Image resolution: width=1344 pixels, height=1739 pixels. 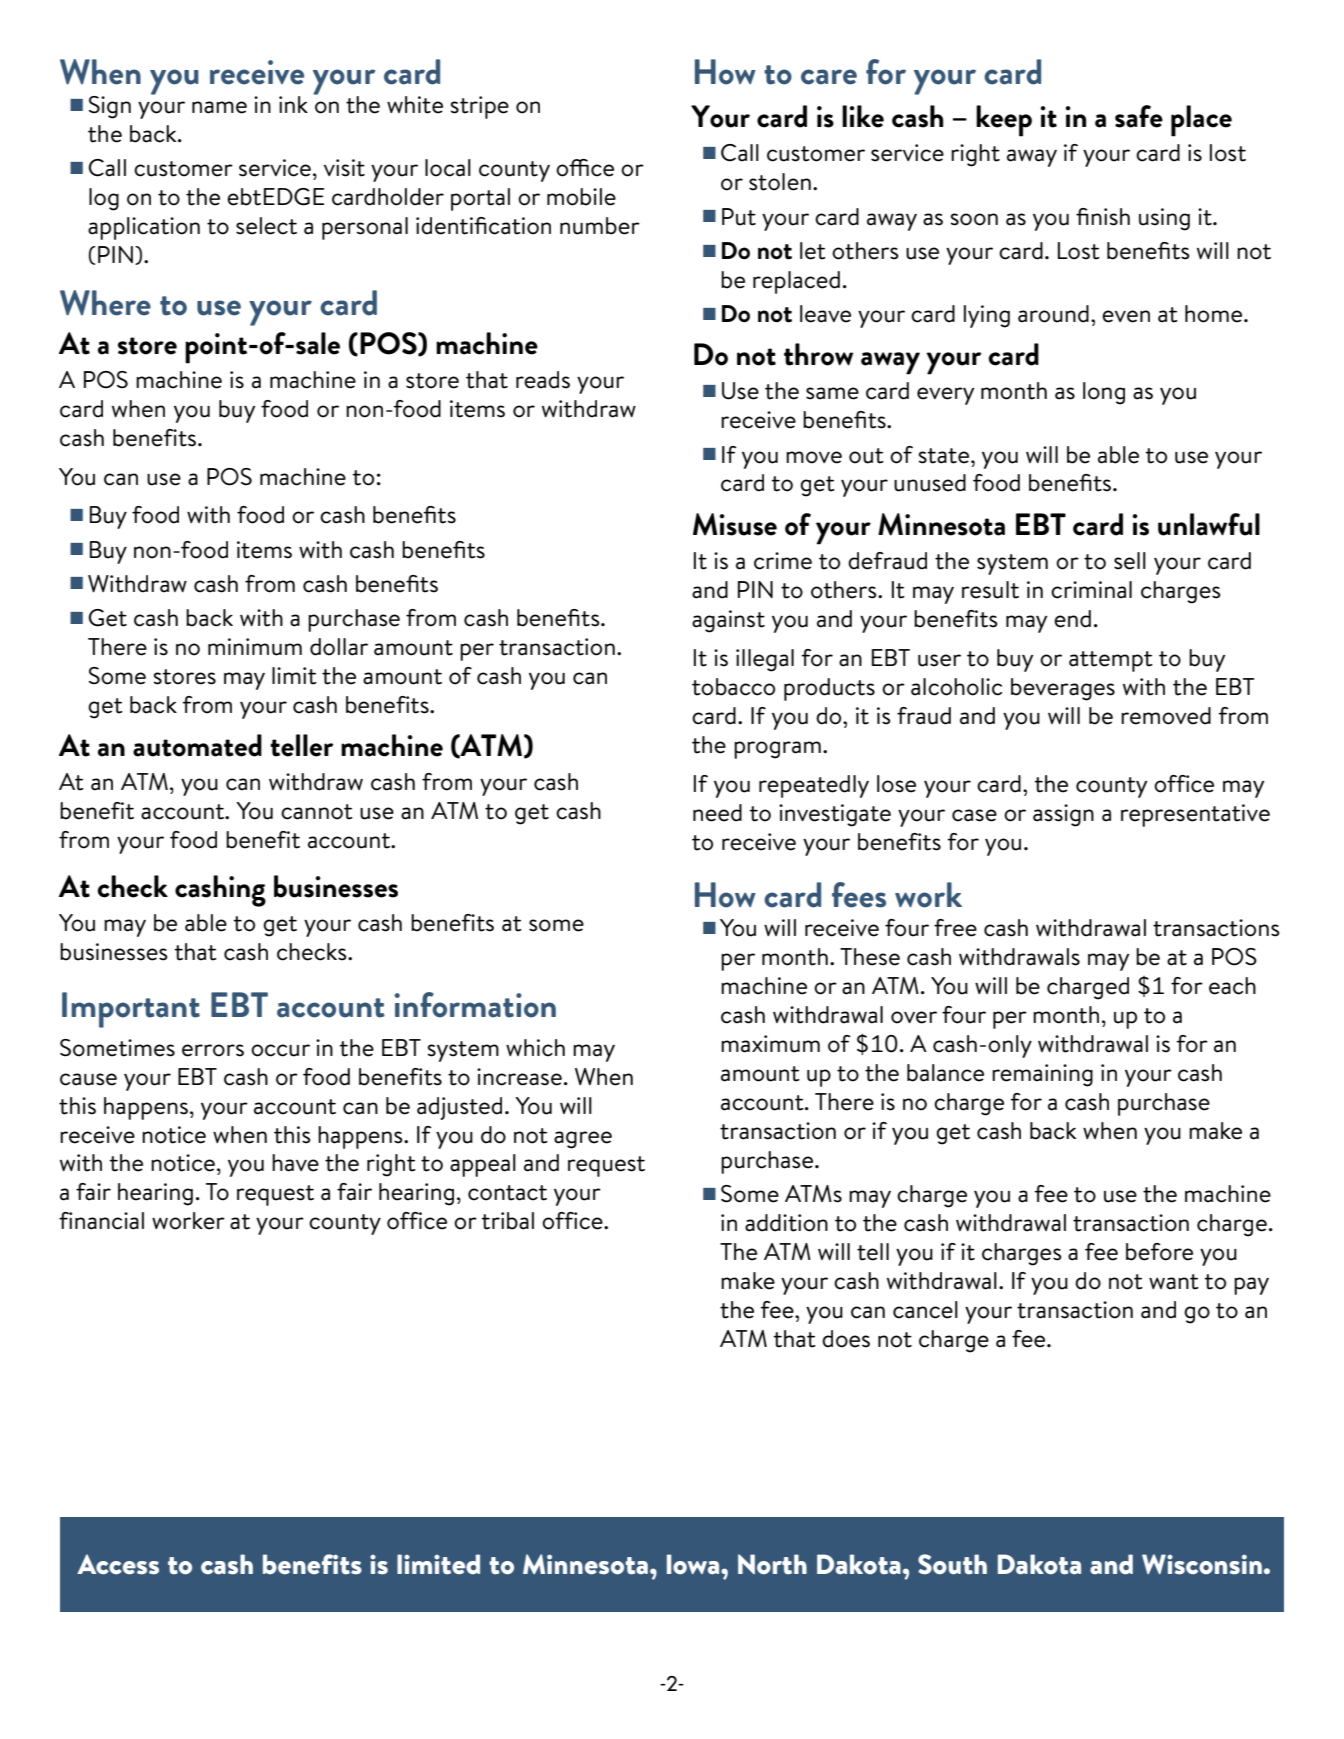 I want to click on stolen, so click(x=780, y=182).
